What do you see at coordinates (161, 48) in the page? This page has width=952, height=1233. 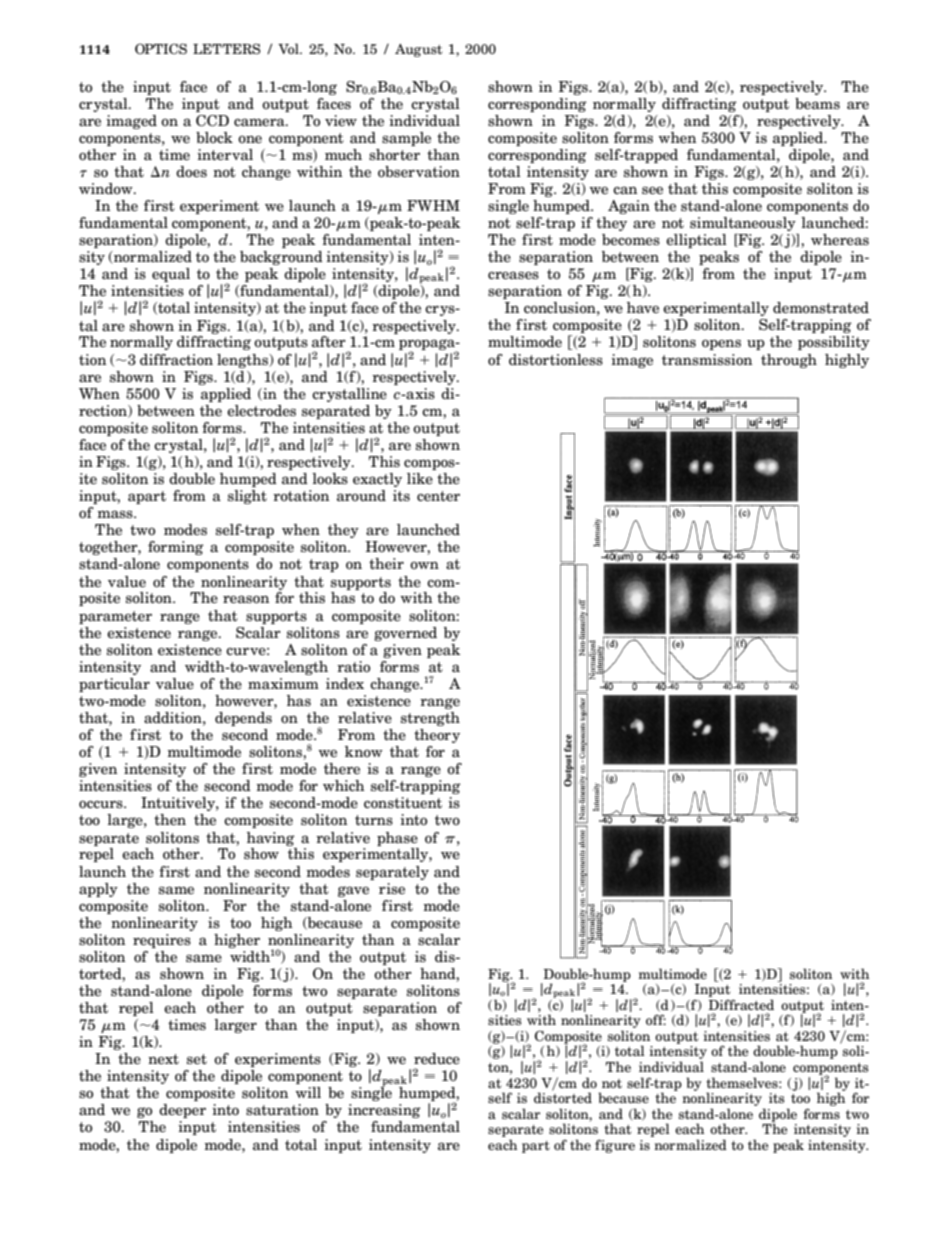 I see `OPTICS` at bounding box center [161, 48].
